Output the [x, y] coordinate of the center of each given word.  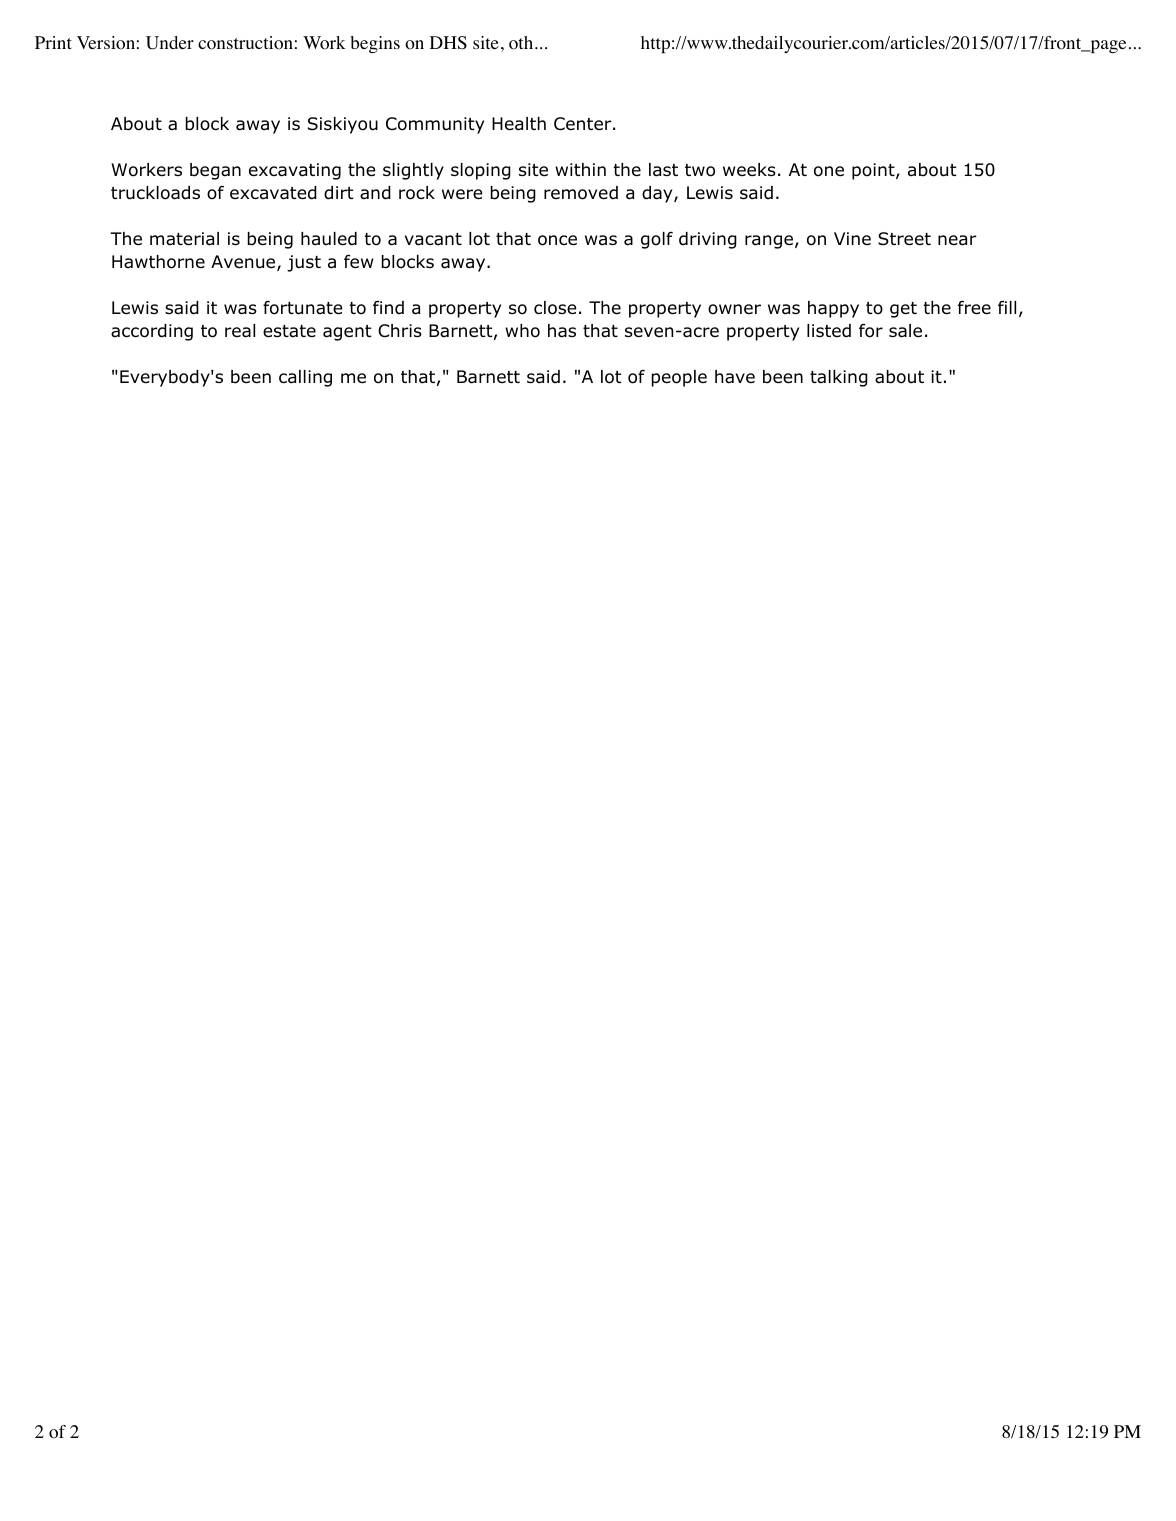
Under [170, 43]
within [580, 169]
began [215, 171]
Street [904, 239]
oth [522, 43]
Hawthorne [158, 262]
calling [305, 378]
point [874, 171]
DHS [448, 43]
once [557, 240]
